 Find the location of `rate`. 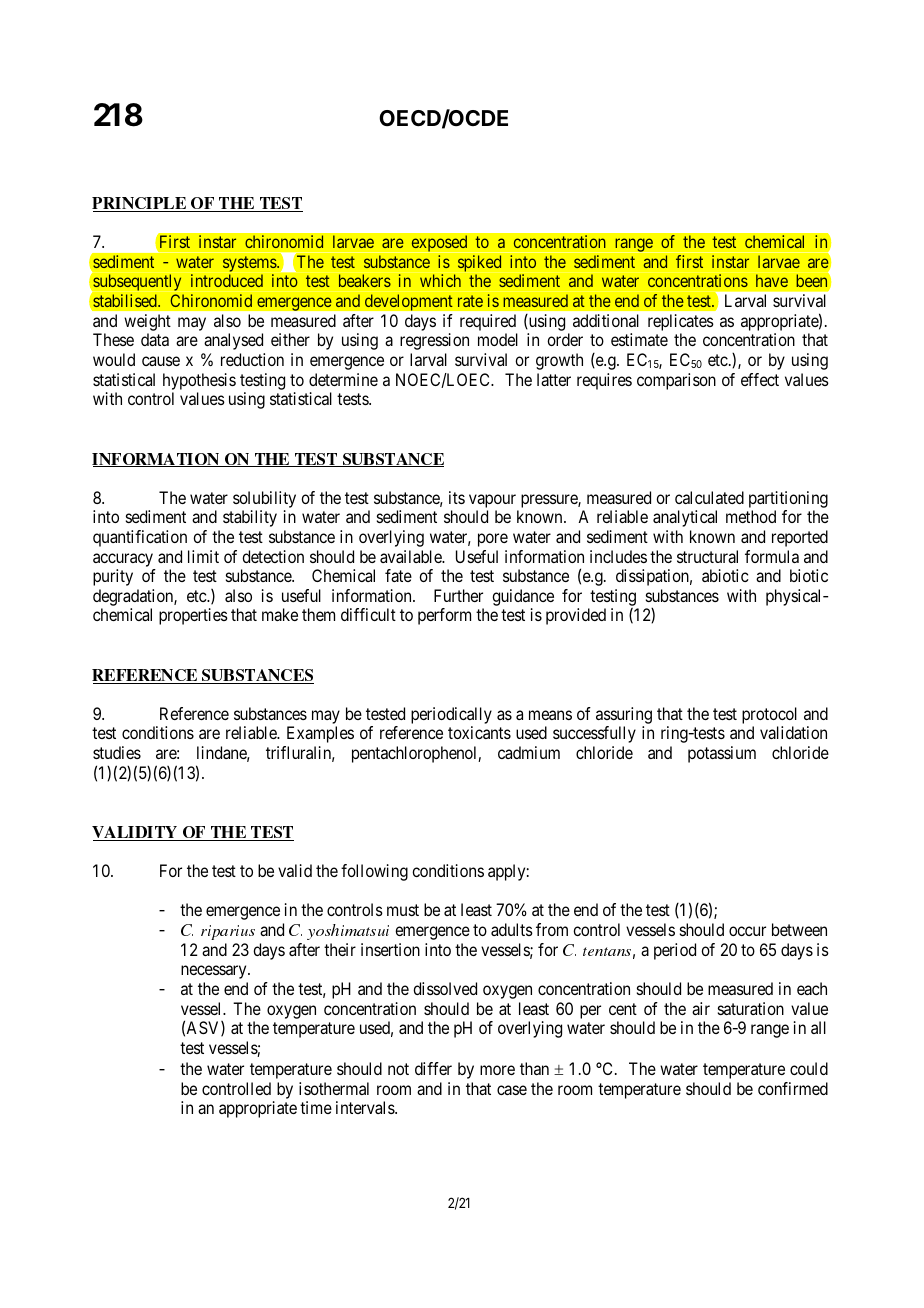

rate is located at coordinates (470, 301).
